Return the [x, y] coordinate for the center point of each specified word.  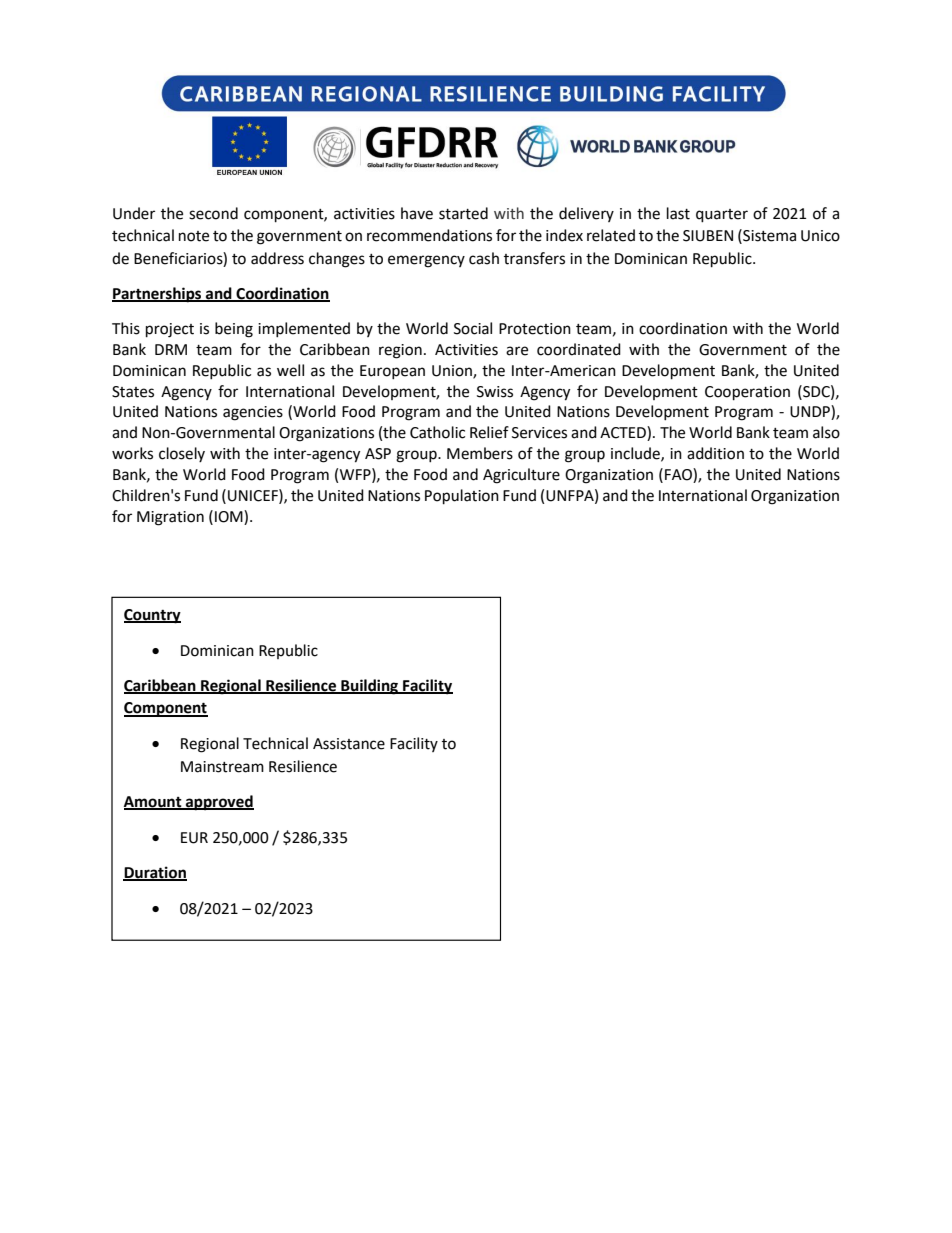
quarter [722, 216]
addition [715, 453]
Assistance [349, 744]
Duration [155, 873]
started [463, 213]
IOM [230, 517]
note [194, 236]
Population [462, 497]
